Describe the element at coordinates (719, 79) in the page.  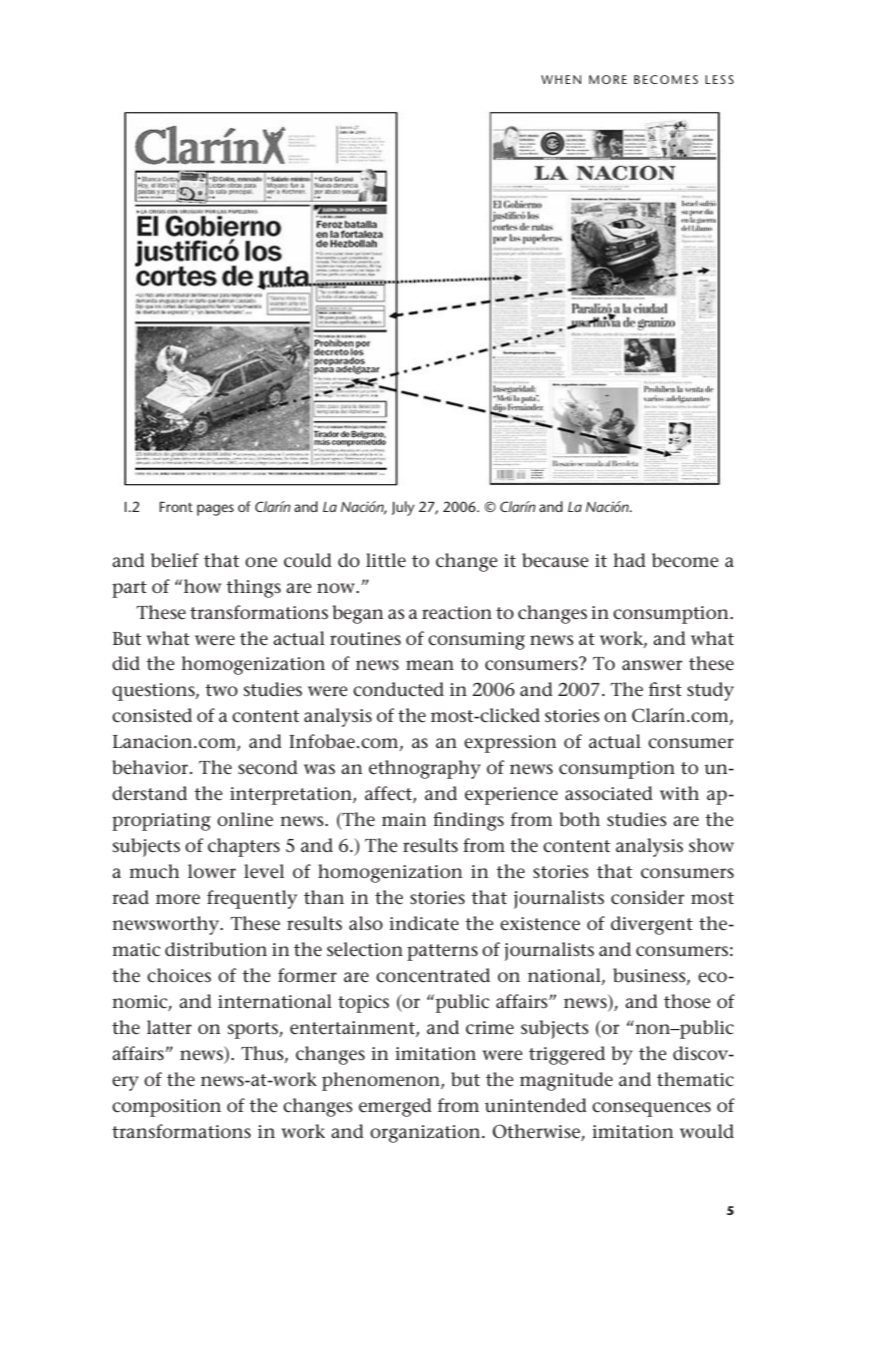
I see `Less` at that location.
